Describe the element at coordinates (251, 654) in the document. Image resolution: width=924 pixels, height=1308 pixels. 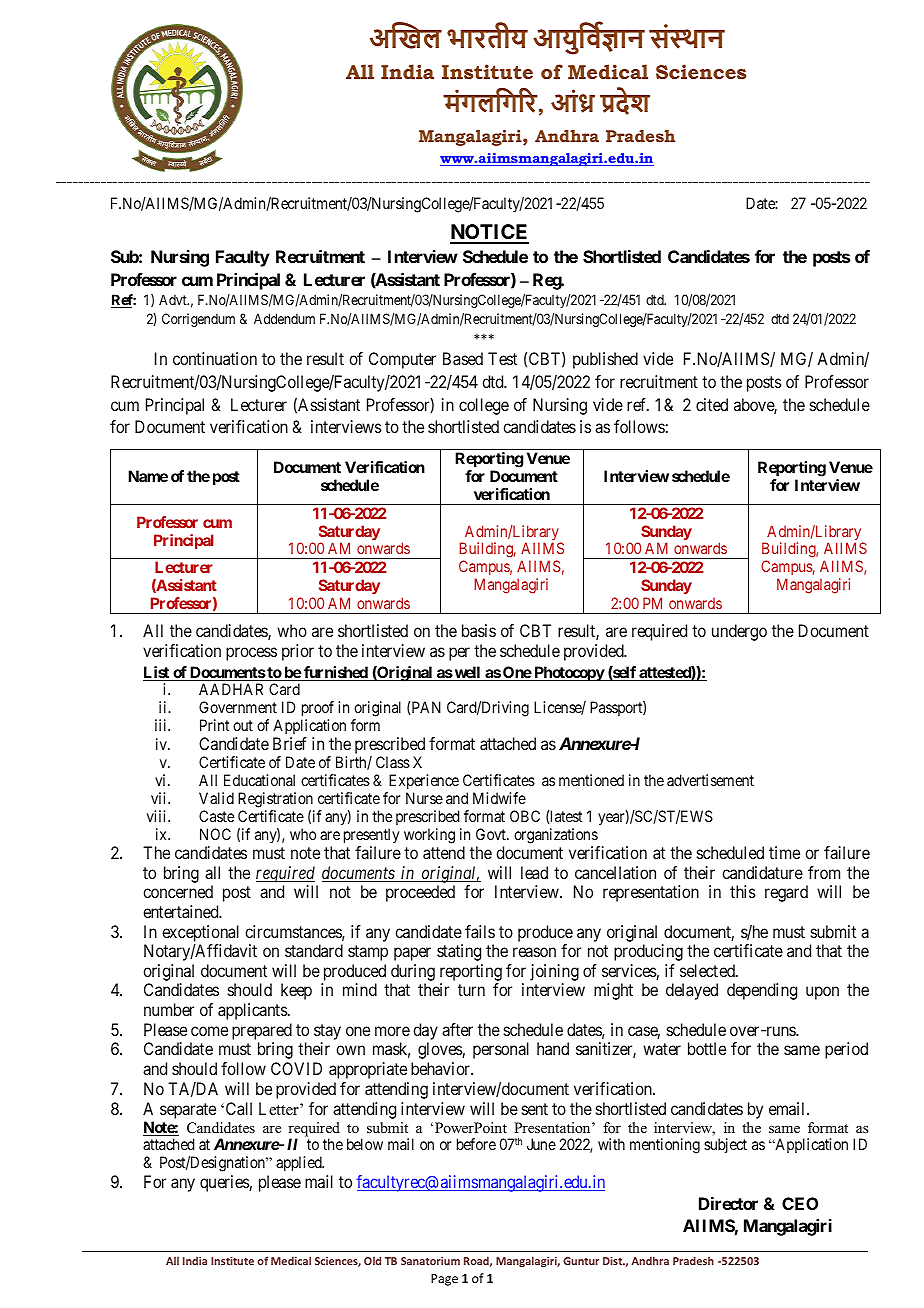
I see `process` at that location.
